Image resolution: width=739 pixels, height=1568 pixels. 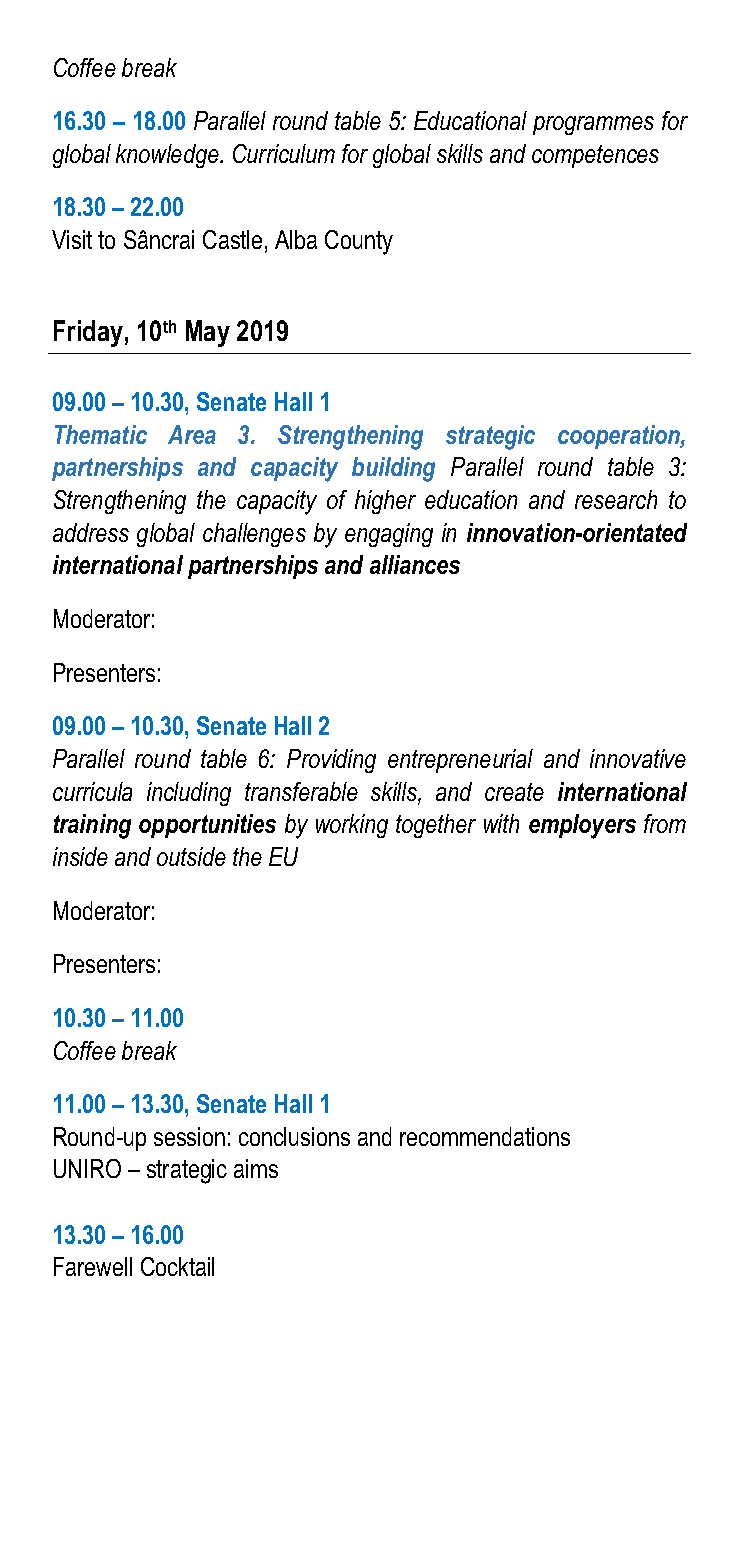 What do you see at coordinates (168, 156) in the image?
I see `knowledge` at bounding box center [168, 156].
